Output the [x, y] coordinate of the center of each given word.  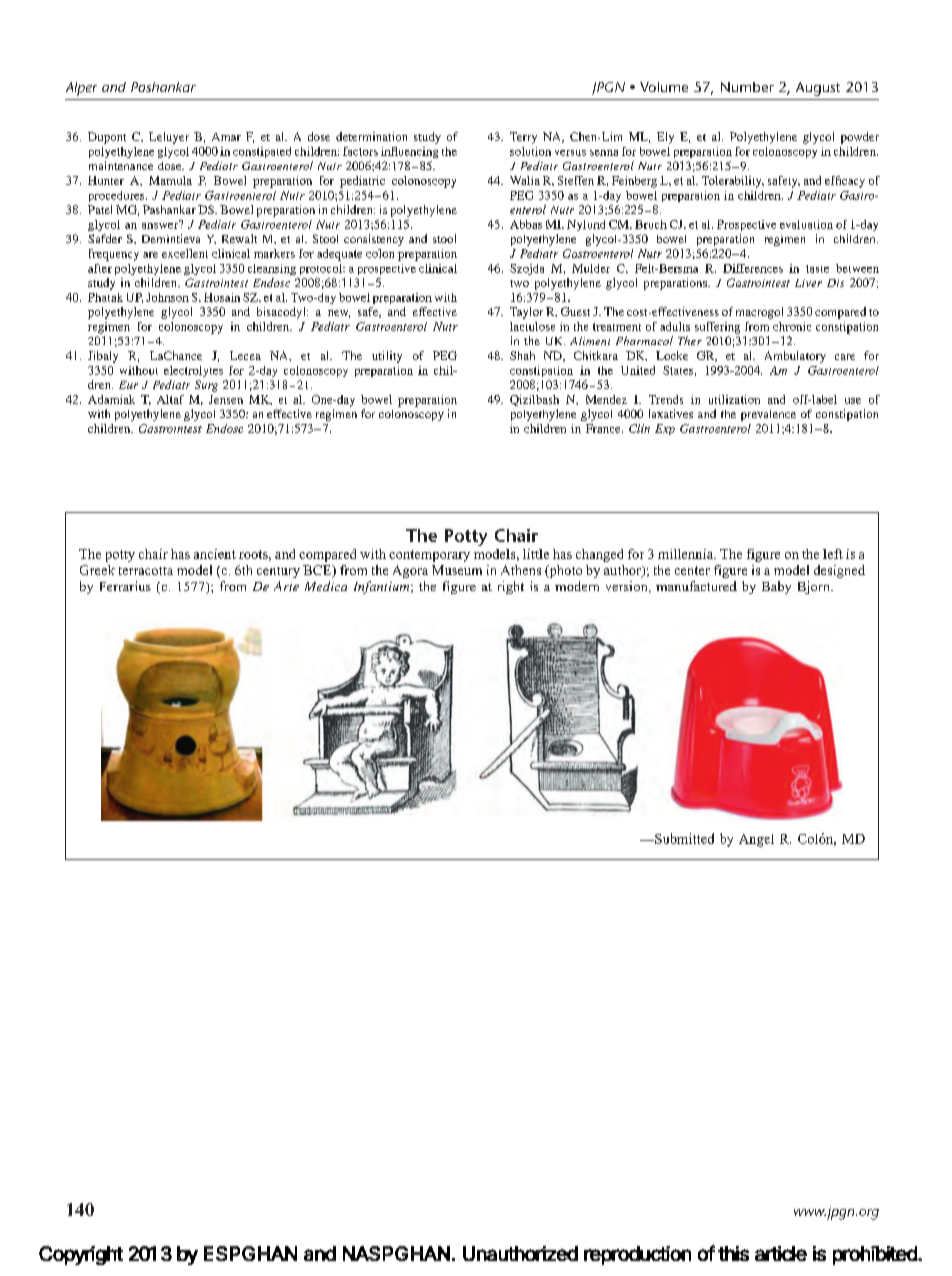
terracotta [146, 571]
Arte [286, 586]
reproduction [637, 1255]
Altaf [170, 399]
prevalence [768, 415]
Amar [226, 137]
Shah [522, 355]
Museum [457, 570]
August [818, 89]
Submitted [683, 838]
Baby [776, 587]
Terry [523, 138]
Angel [756, 840]
